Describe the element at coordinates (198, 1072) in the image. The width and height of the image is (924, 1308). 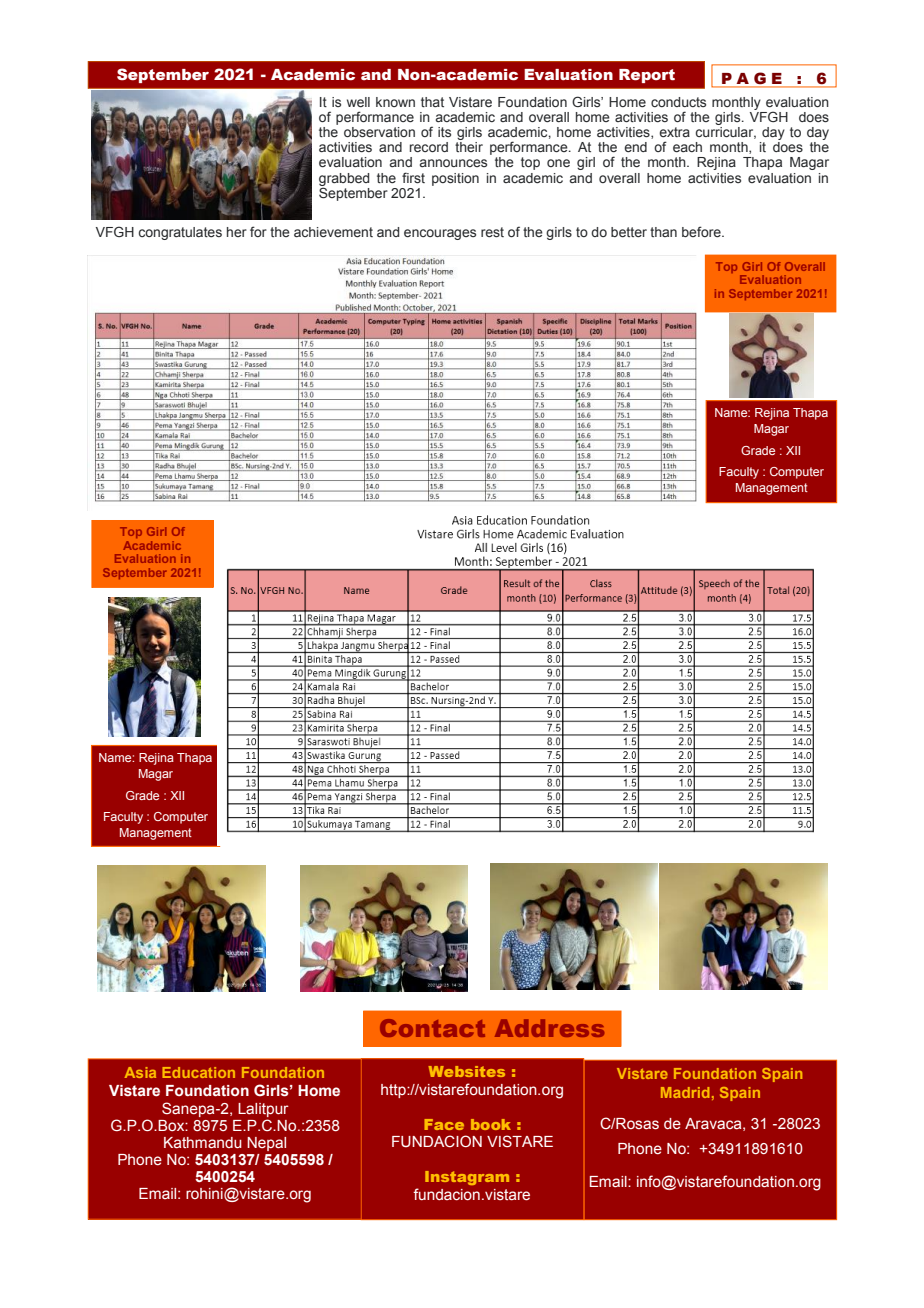
I see `Education` at that location.
